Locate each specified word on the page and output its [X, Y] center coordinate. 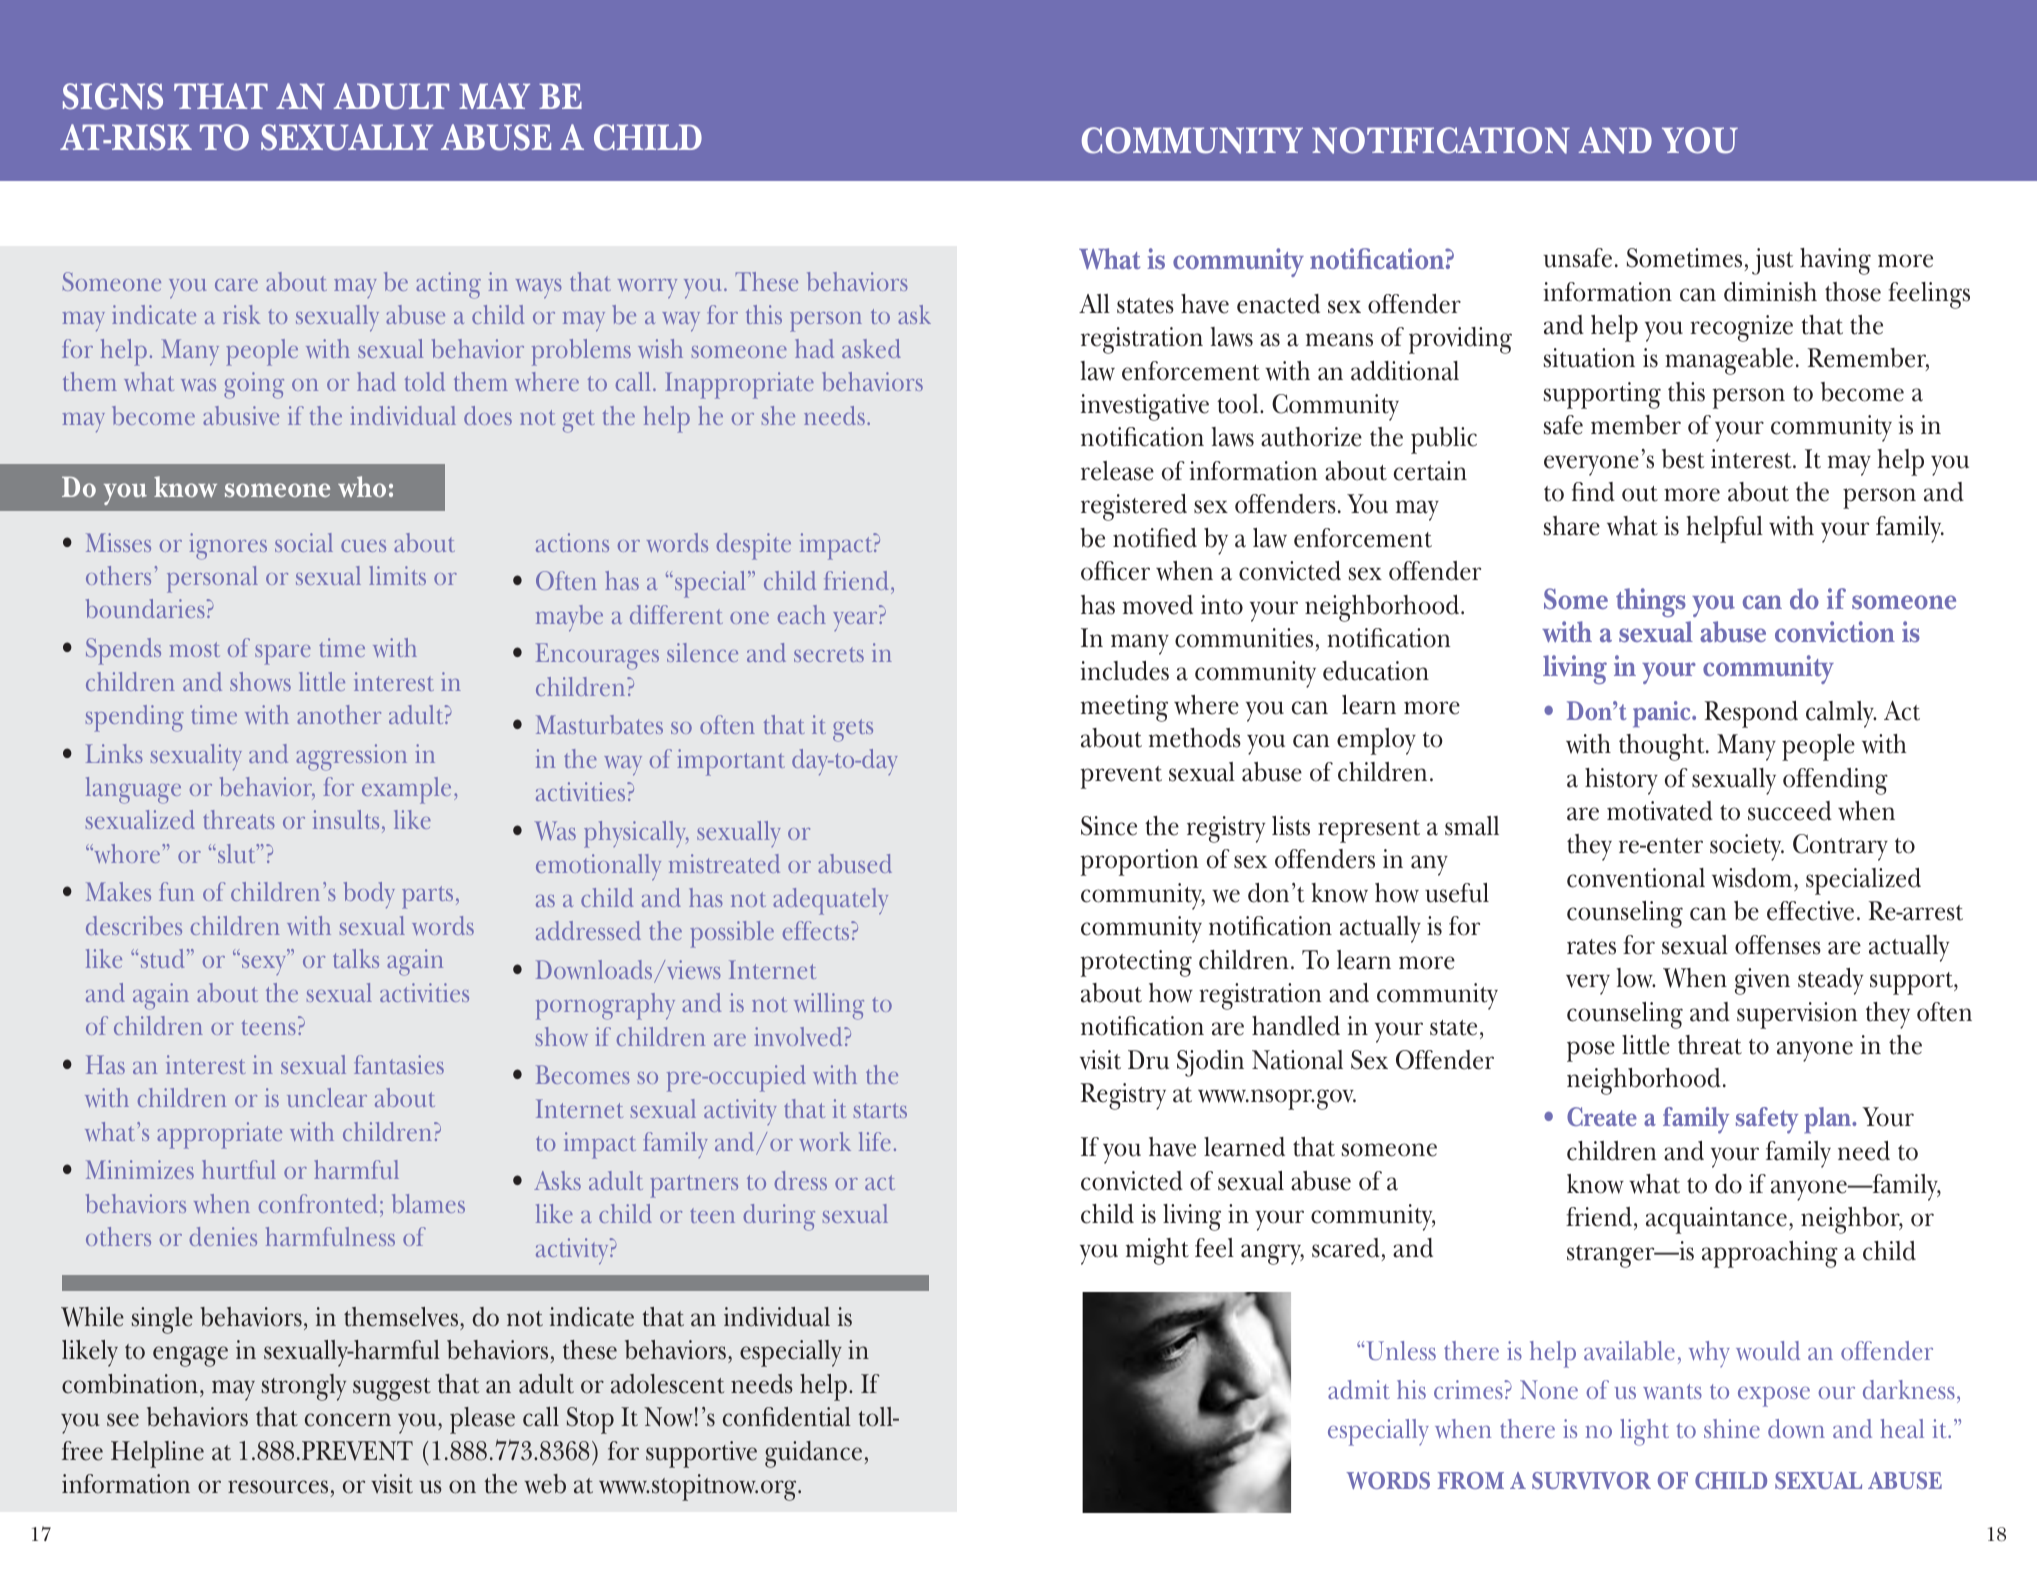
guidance [813, 1454]
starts [880, 1110]
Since [1109, 826]
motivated [1660, 811]
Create [1602, 1116]
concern [348, 1420]
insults [346, 819]
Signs [113, 96]
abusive [241, 415]
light [1644, 1432]
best [1683, 459]
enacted [1278, 304]
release [1117, 471]
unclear [327, 1097]
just [1773, 261]
